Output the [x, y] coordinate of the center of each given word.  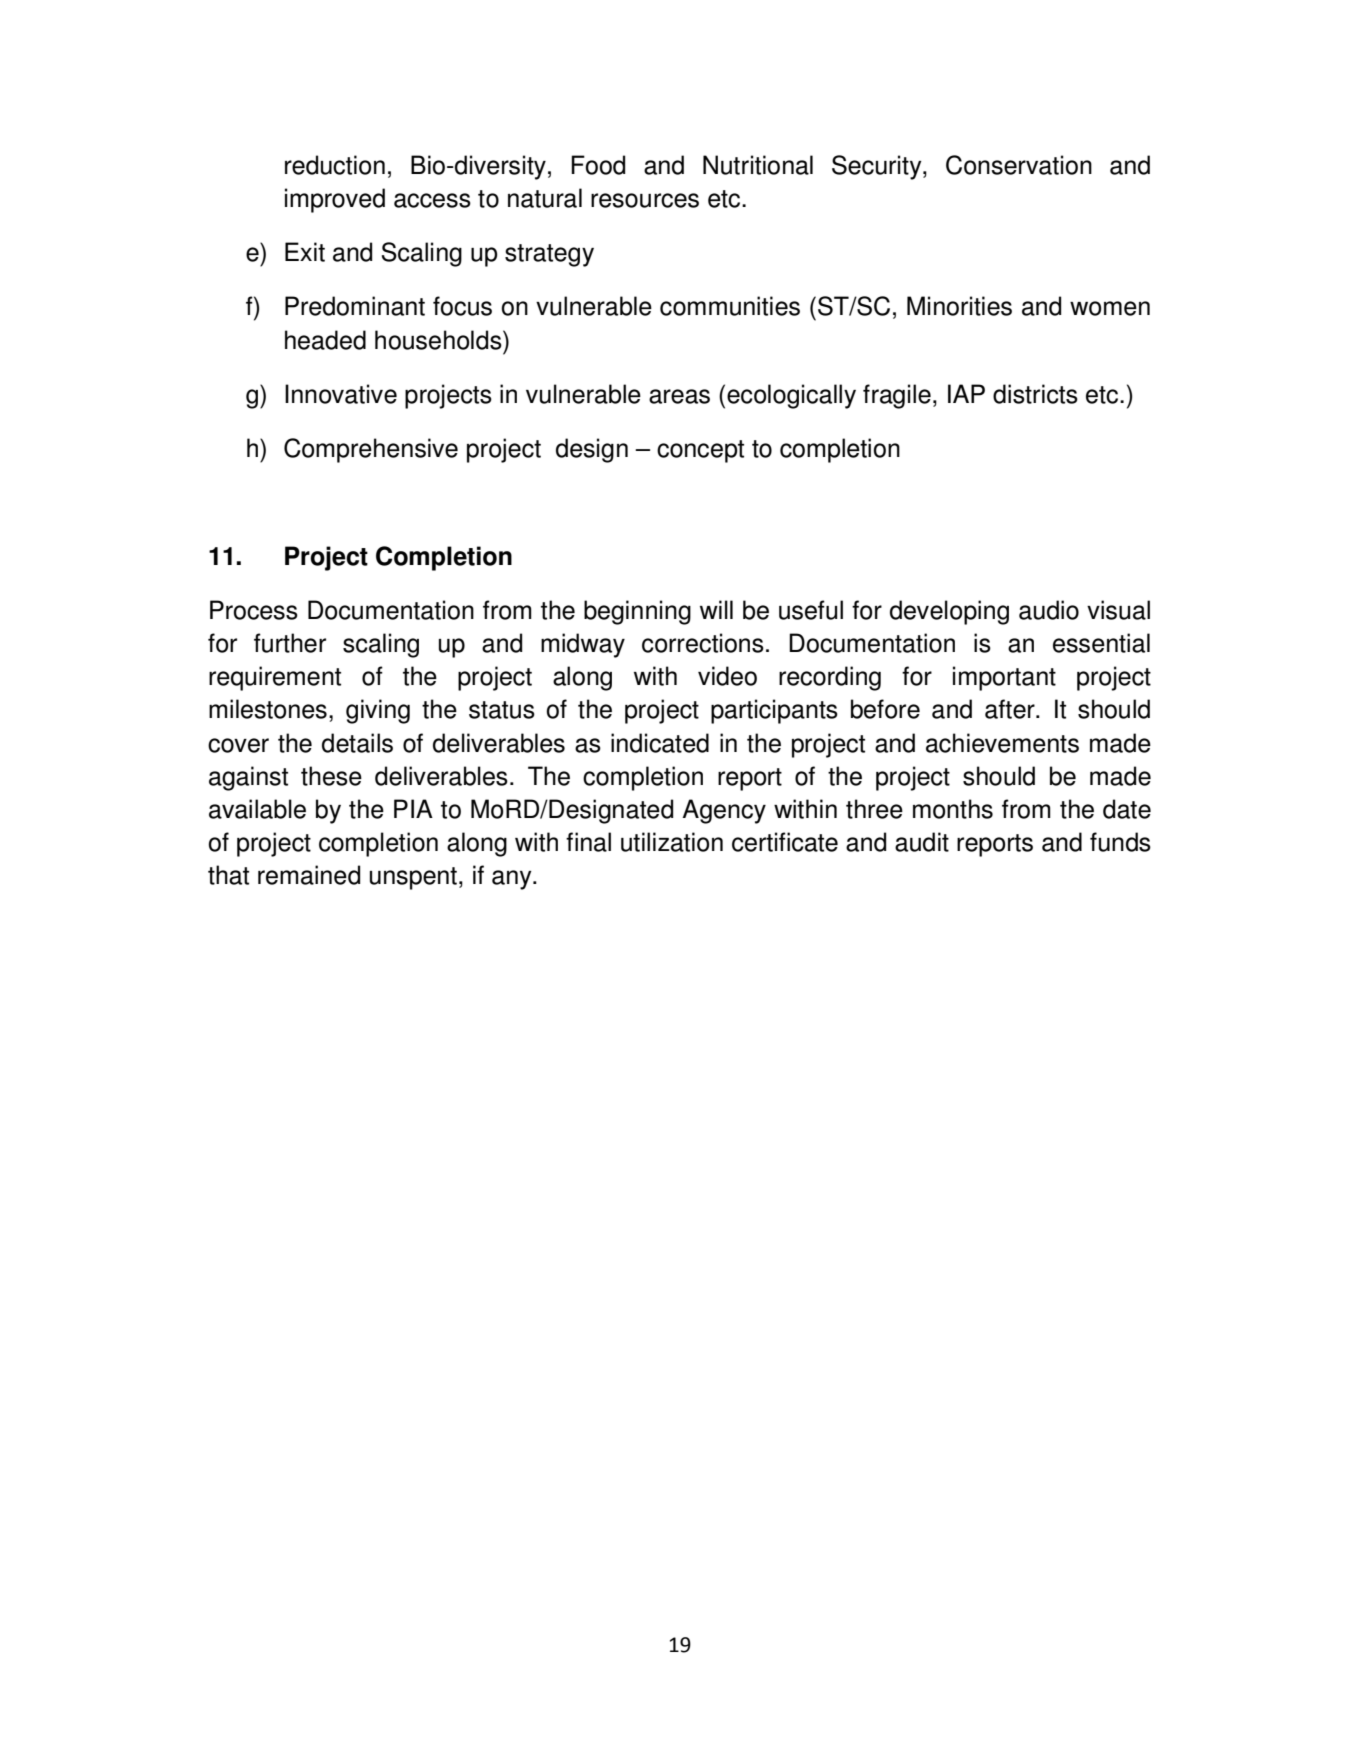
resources [645, 200]
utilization [672, 842]
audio [1049, 610]
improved [335, 200]
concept [700, 451]
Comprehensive [371, 450]
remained [309, 875]
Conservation [1019, 165]
